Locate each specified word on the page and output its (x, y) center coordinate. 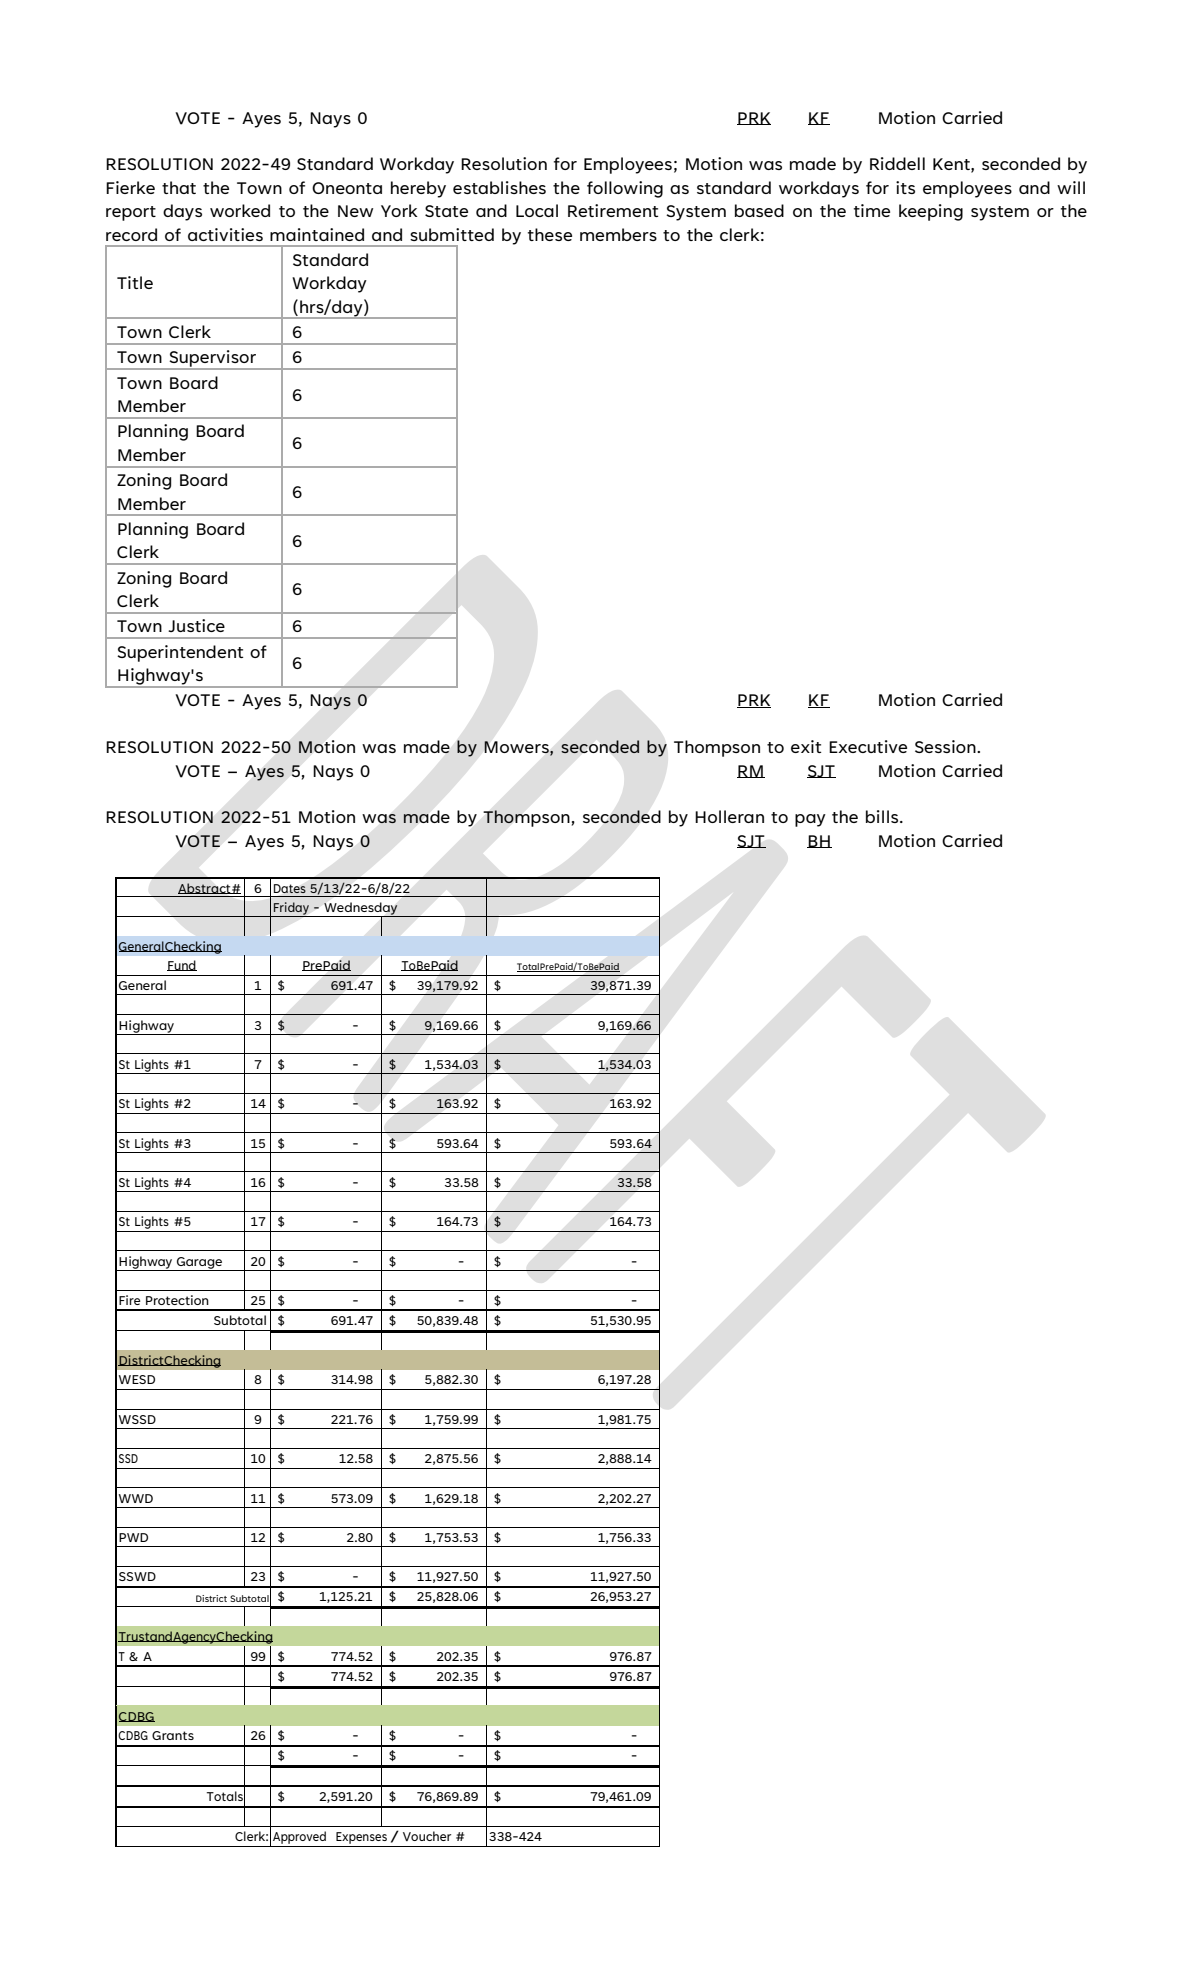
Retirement (613, 210)
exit (806, 746)
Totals (226, 1796)
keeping (931, 212)
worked (240, 210)
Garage (199, 1264)
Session (946, 746)
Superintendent (180, 653)
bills (883, 816)
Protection (177, 1300)
